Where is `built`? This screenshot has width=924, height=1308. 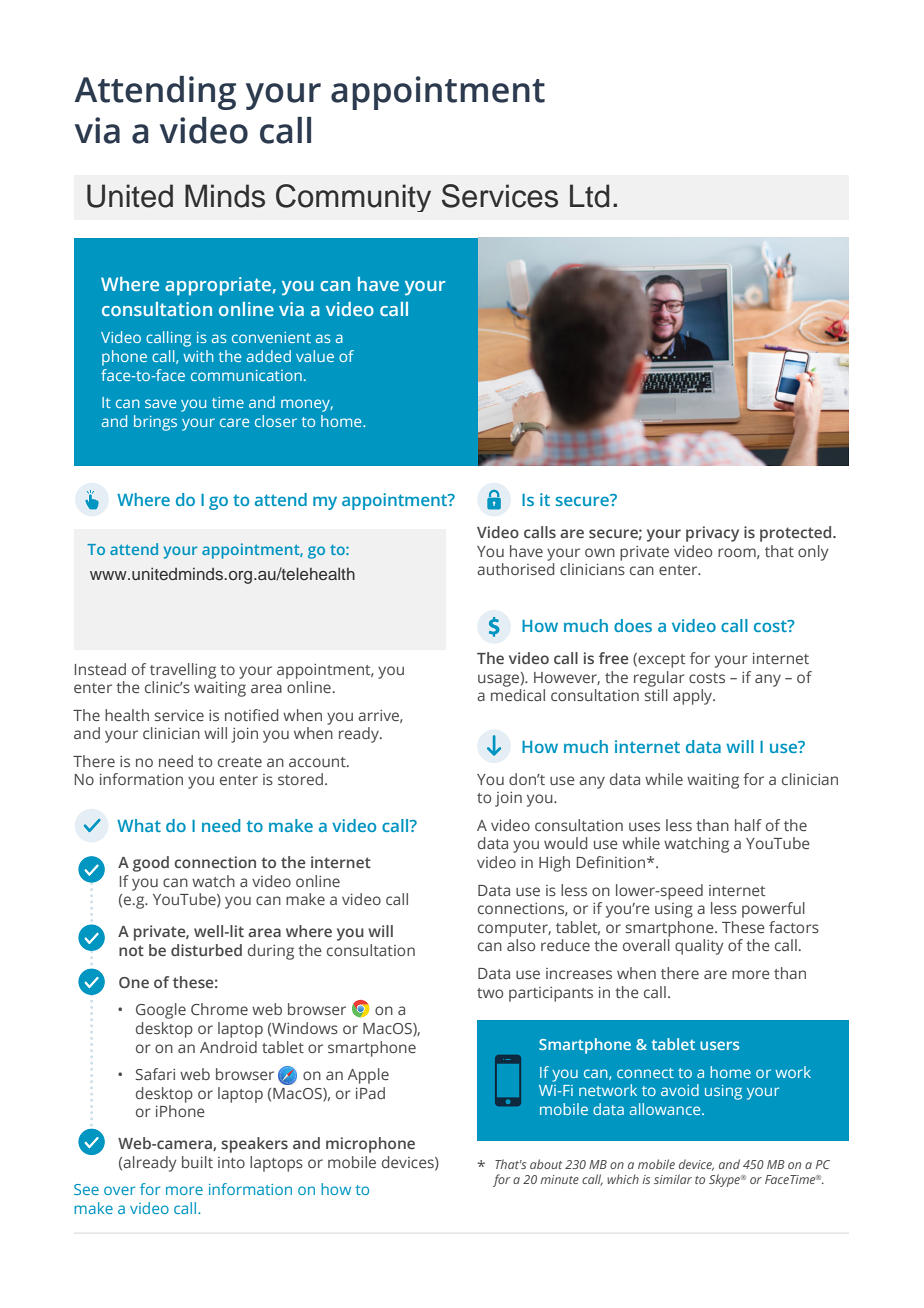 built is located at coordinates (197, 1162).
